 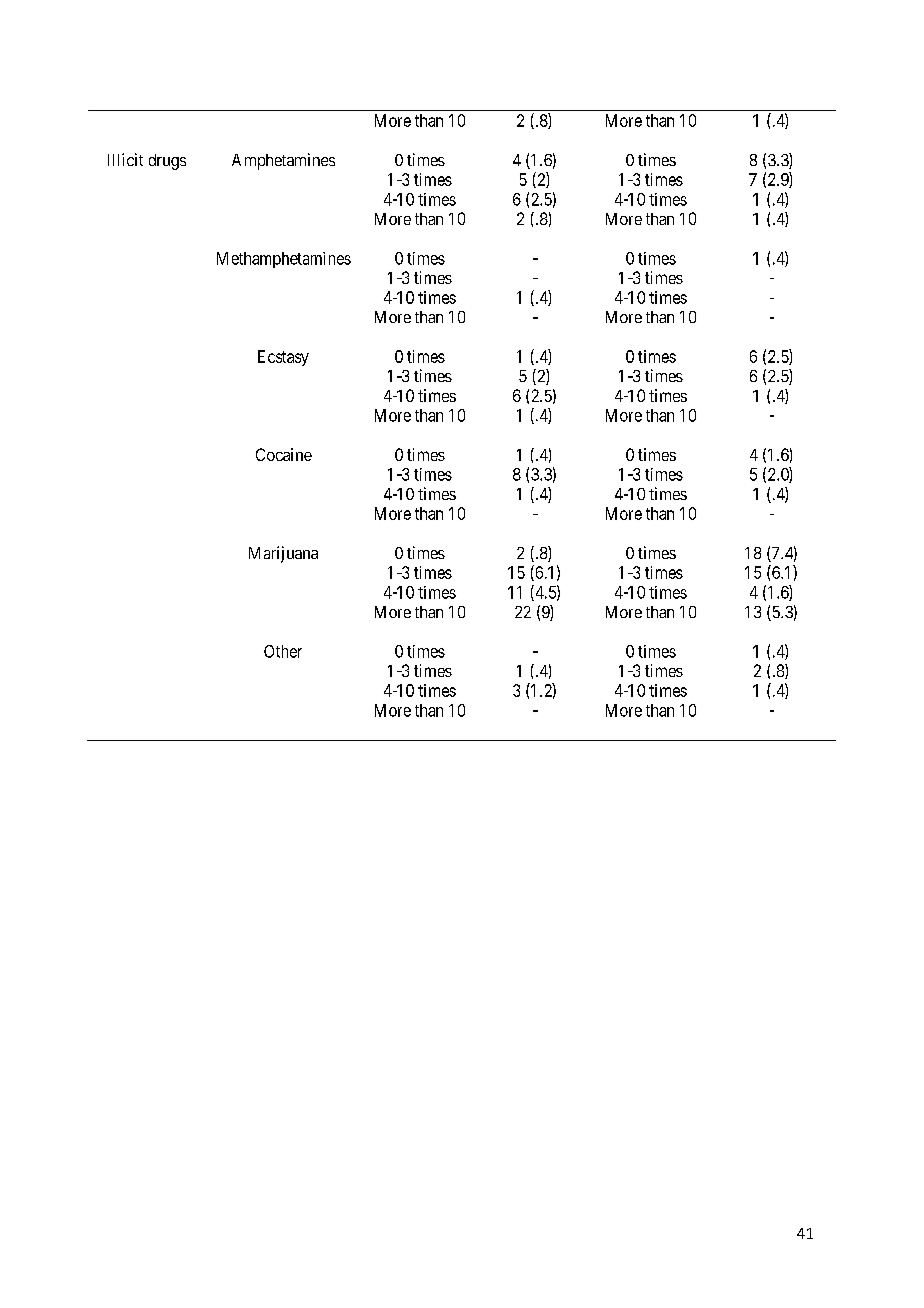 What do you see at coordinates (283, 554) in the image?
I see `Marijuana` at bounding box center [283, 554].
